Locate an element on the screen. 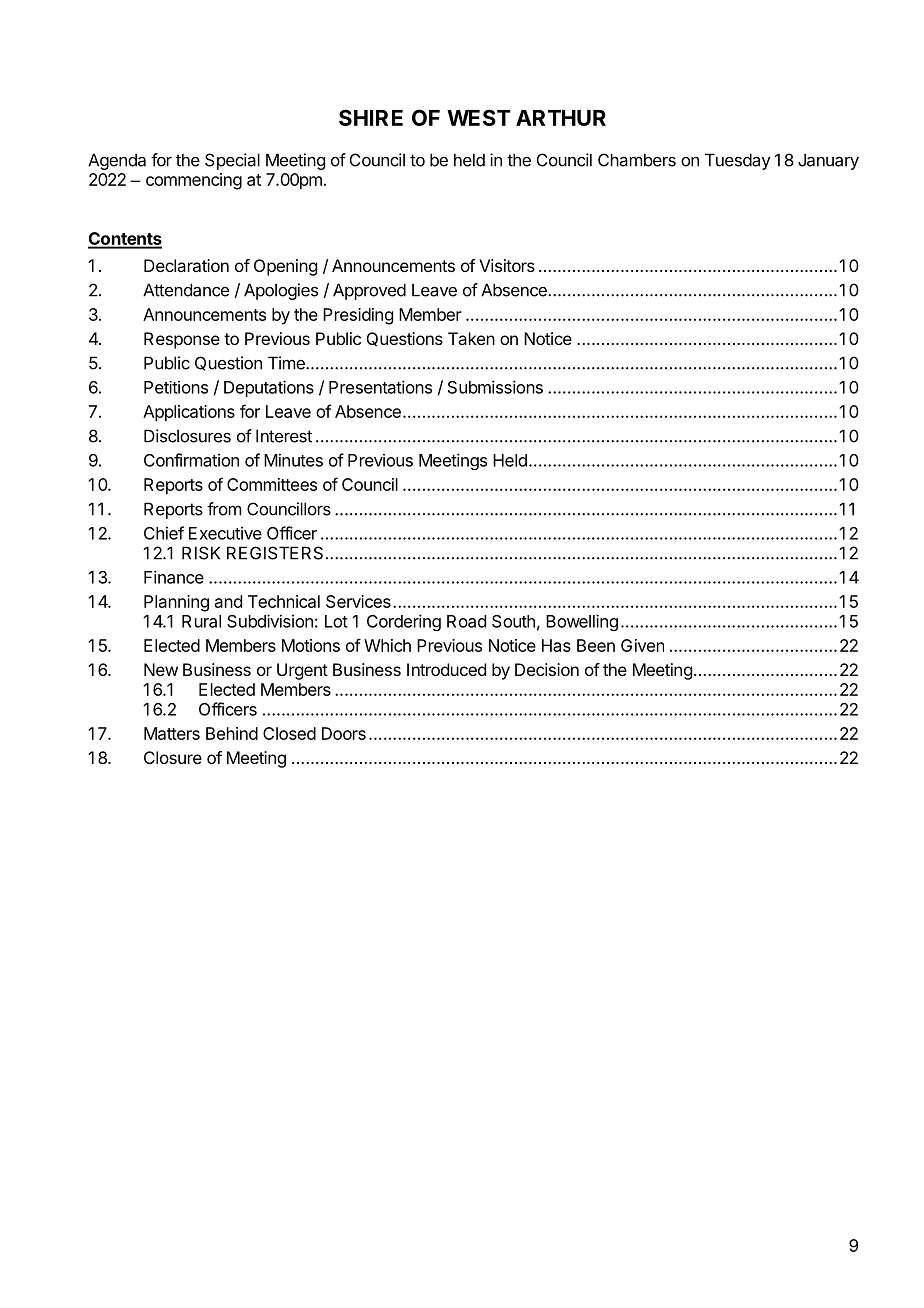 Image resolution: width=924 pixels, height=1308 pixels. Special is located at coordinates (232, 161).
